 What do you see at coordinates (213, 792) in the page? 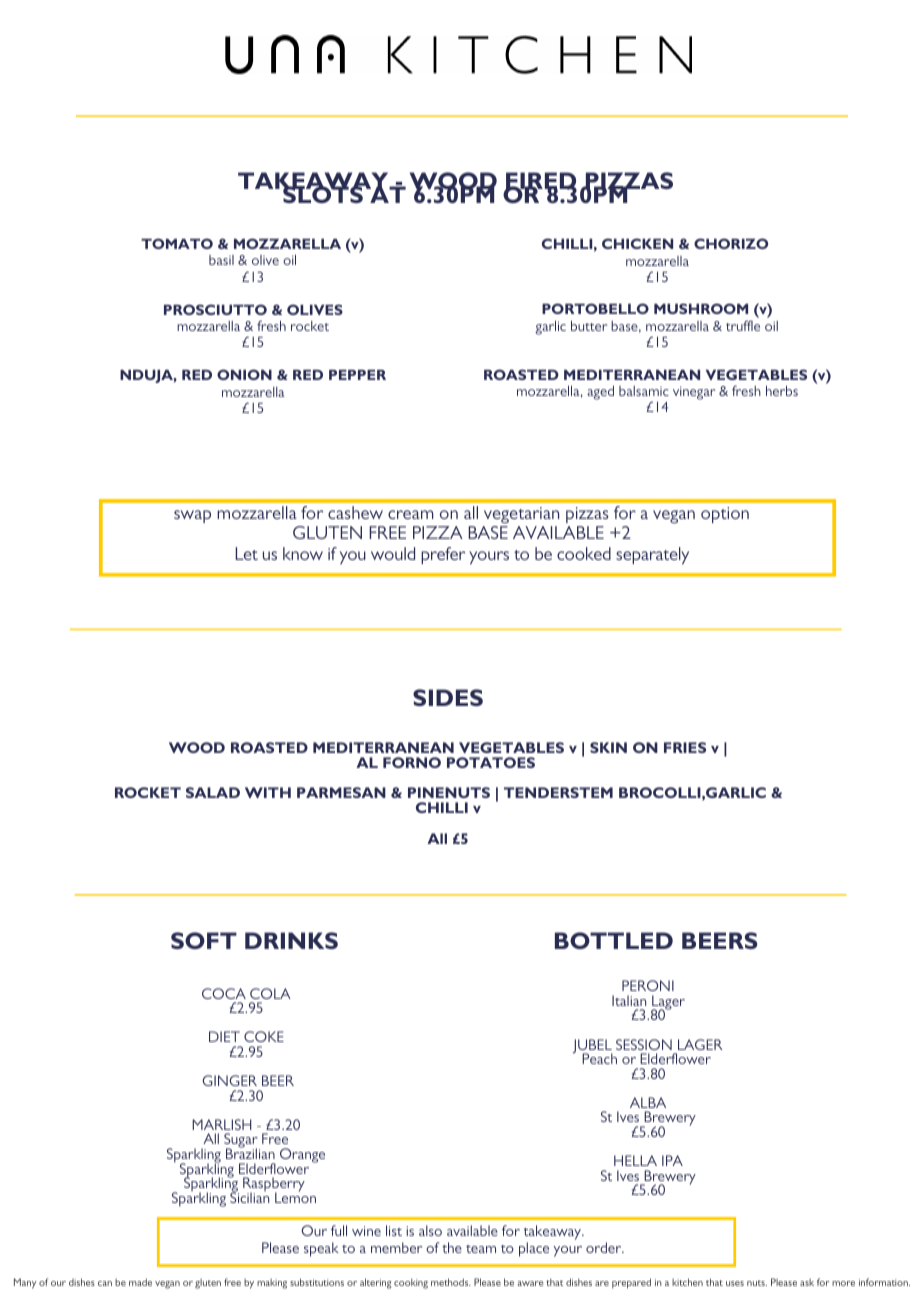
I see `SALAD` at bounding box center [213, 792].
